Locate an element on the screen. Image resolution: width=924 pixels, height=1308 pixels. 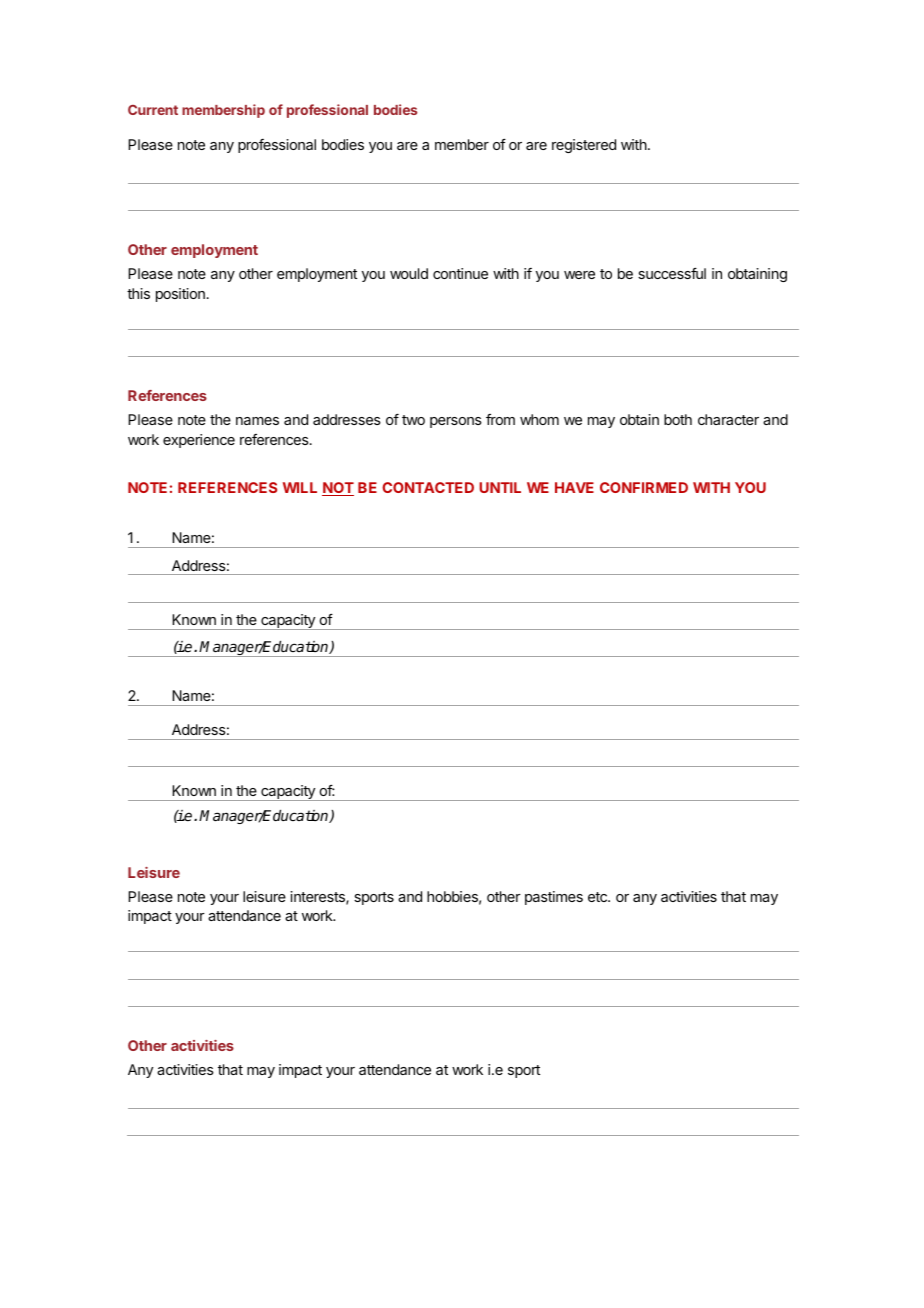
CONFIRMED is located at coordinates (644, 487).
